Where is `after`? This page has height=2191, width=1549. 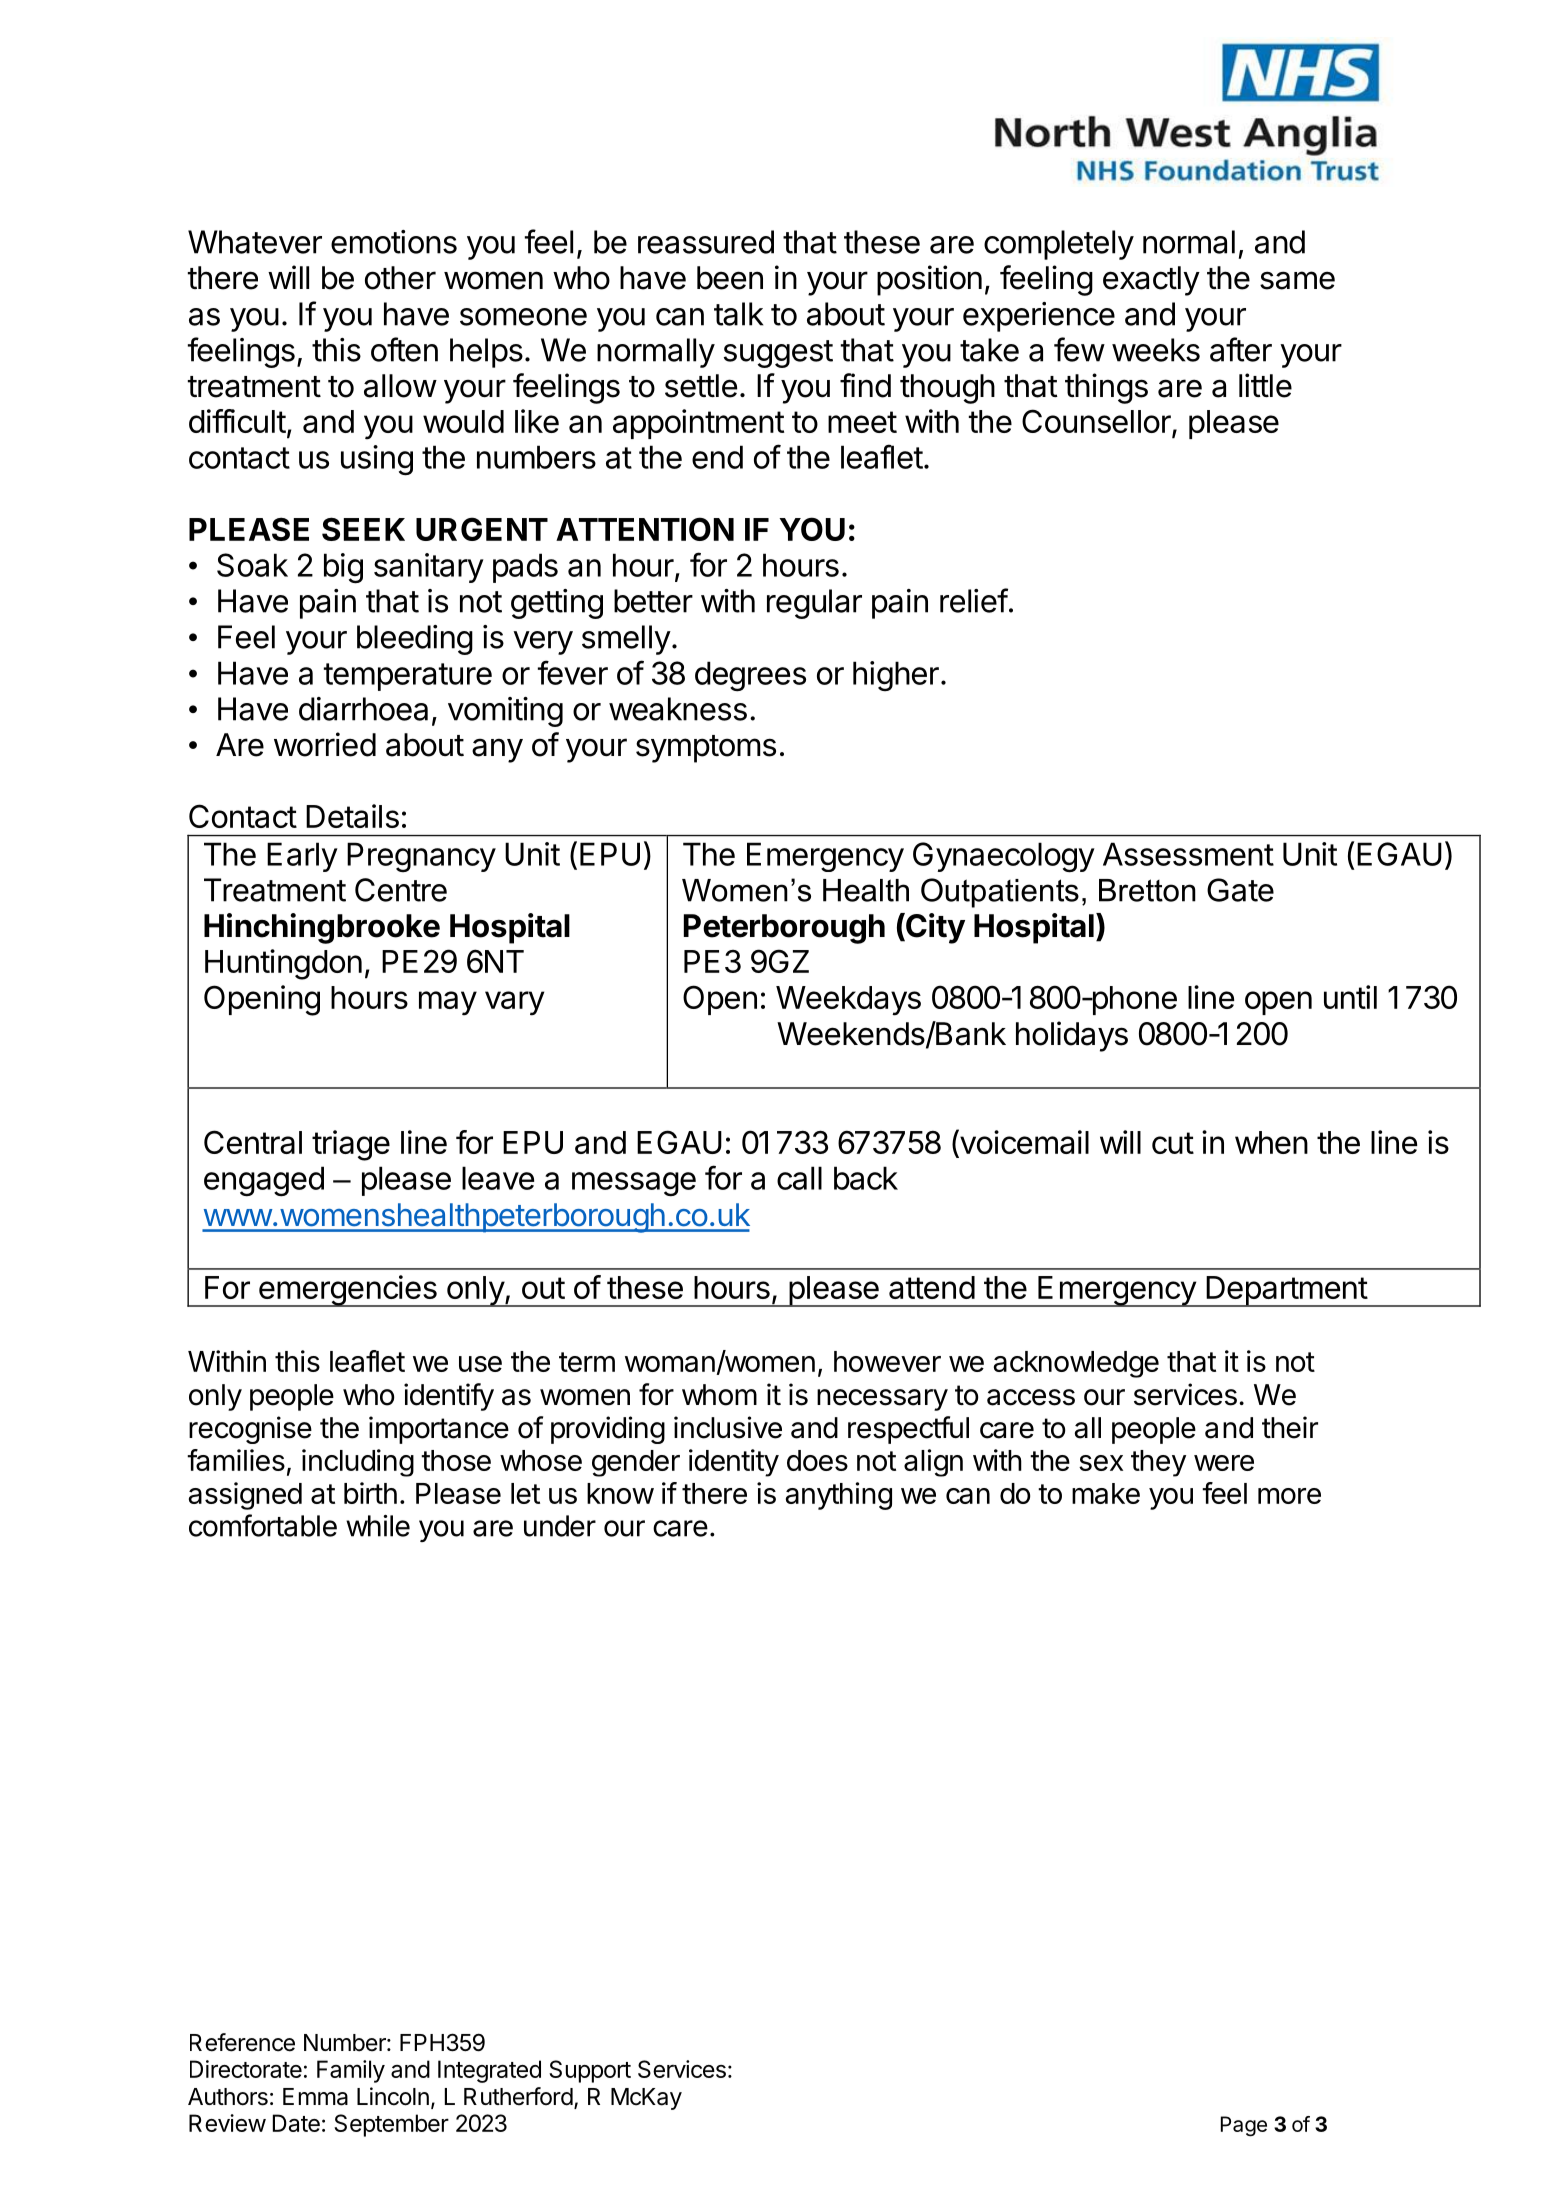
after is located at coordinates (1241, 349).
